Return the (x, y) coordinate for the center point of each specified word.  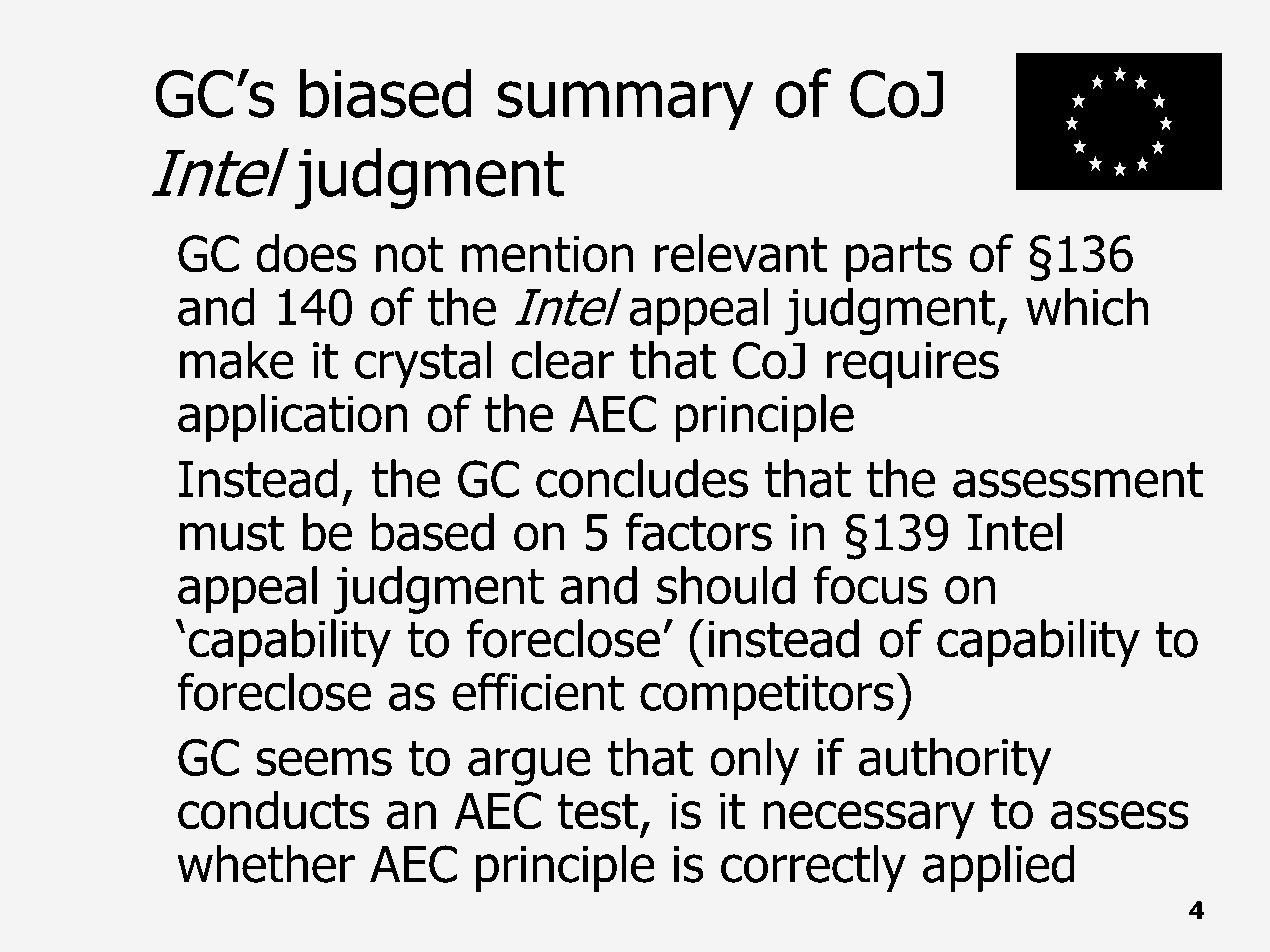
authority (955, 762)
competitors (767, 697)
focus (871, 585)
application (293, 418)
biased (386, 93)
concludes (642, 478)
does (306, 253)
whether (266, 863)
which (1087, 306)
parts (899, 259)
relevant (741, 253)
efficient (538, 691)
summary (625, 105)
